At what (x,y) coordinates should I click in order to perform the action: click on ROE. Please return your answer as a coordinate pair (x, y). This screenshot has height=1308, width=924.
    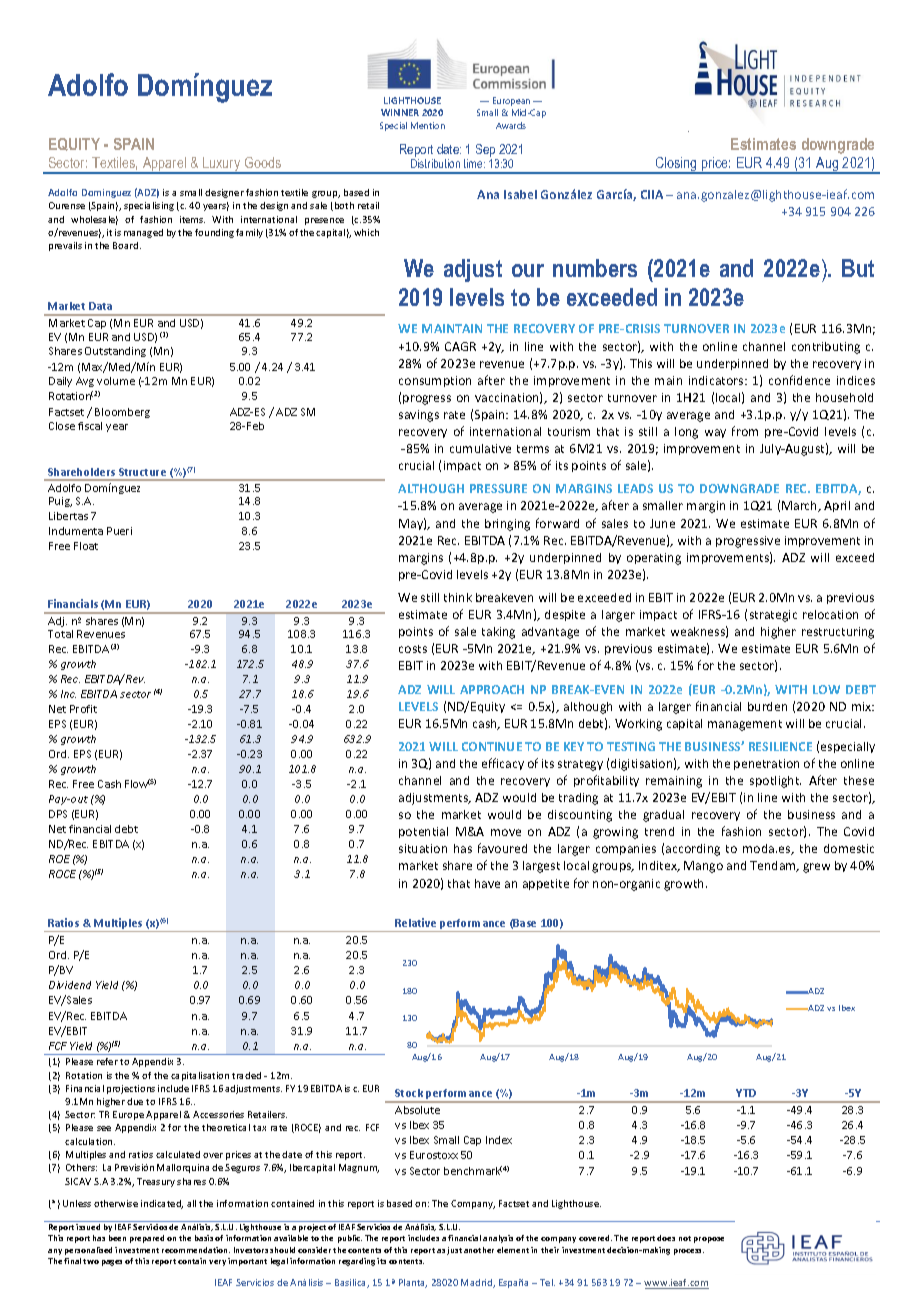
    Looking at the image, I should click on (59, 859).
